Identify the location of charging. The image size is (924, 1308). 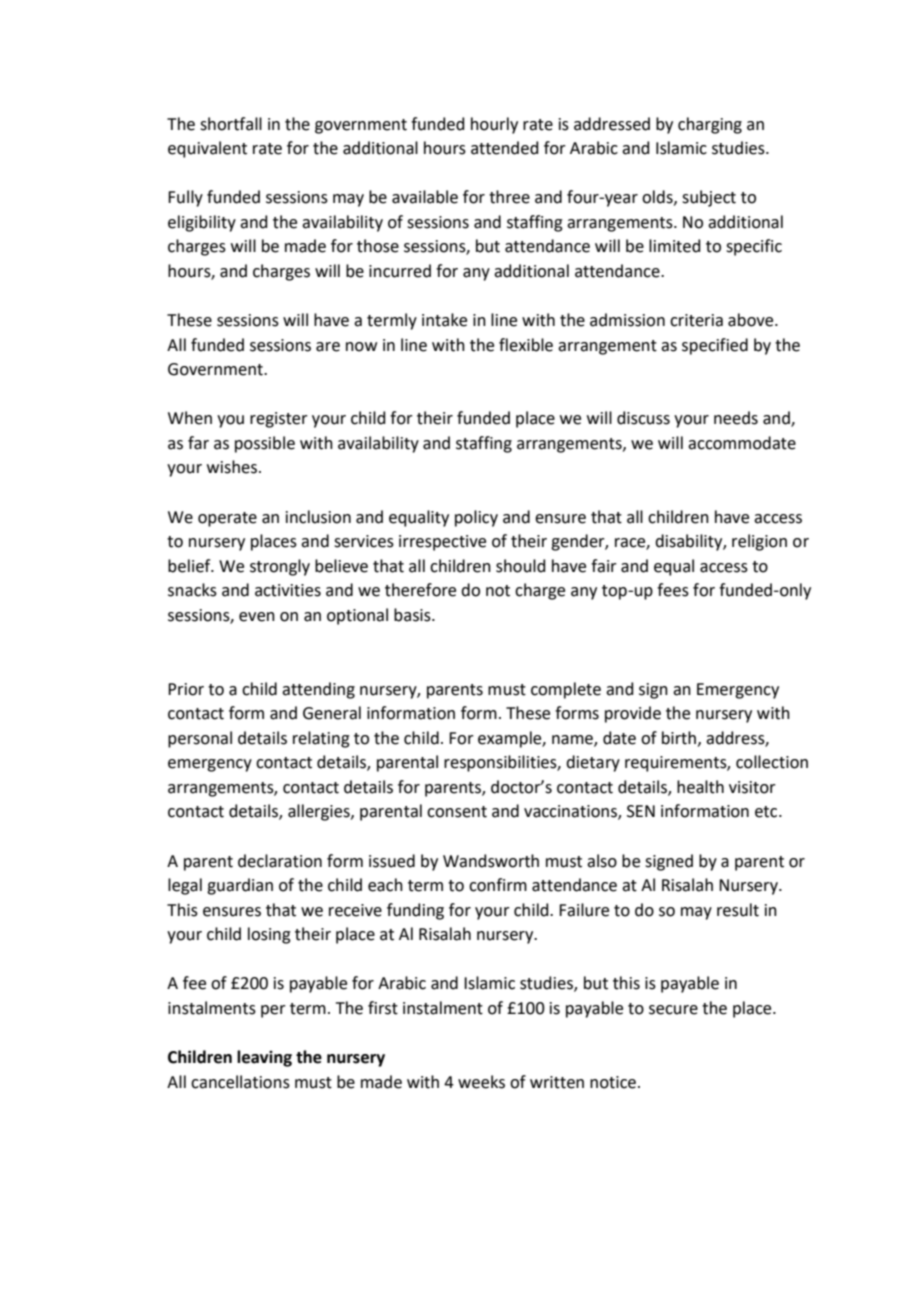
(710, 125).
